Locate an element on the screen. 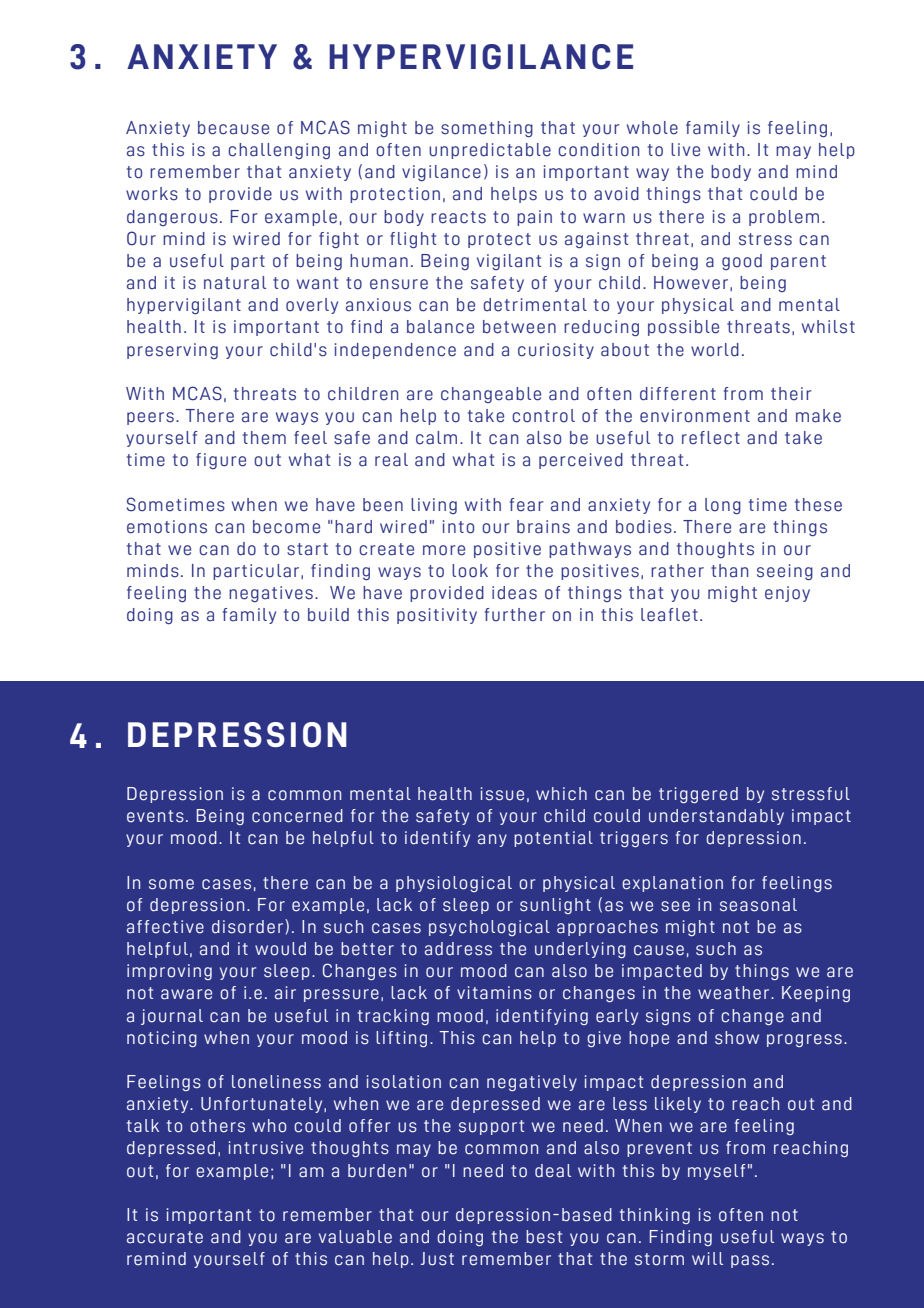  figure is located at coordinates (221, 461).
